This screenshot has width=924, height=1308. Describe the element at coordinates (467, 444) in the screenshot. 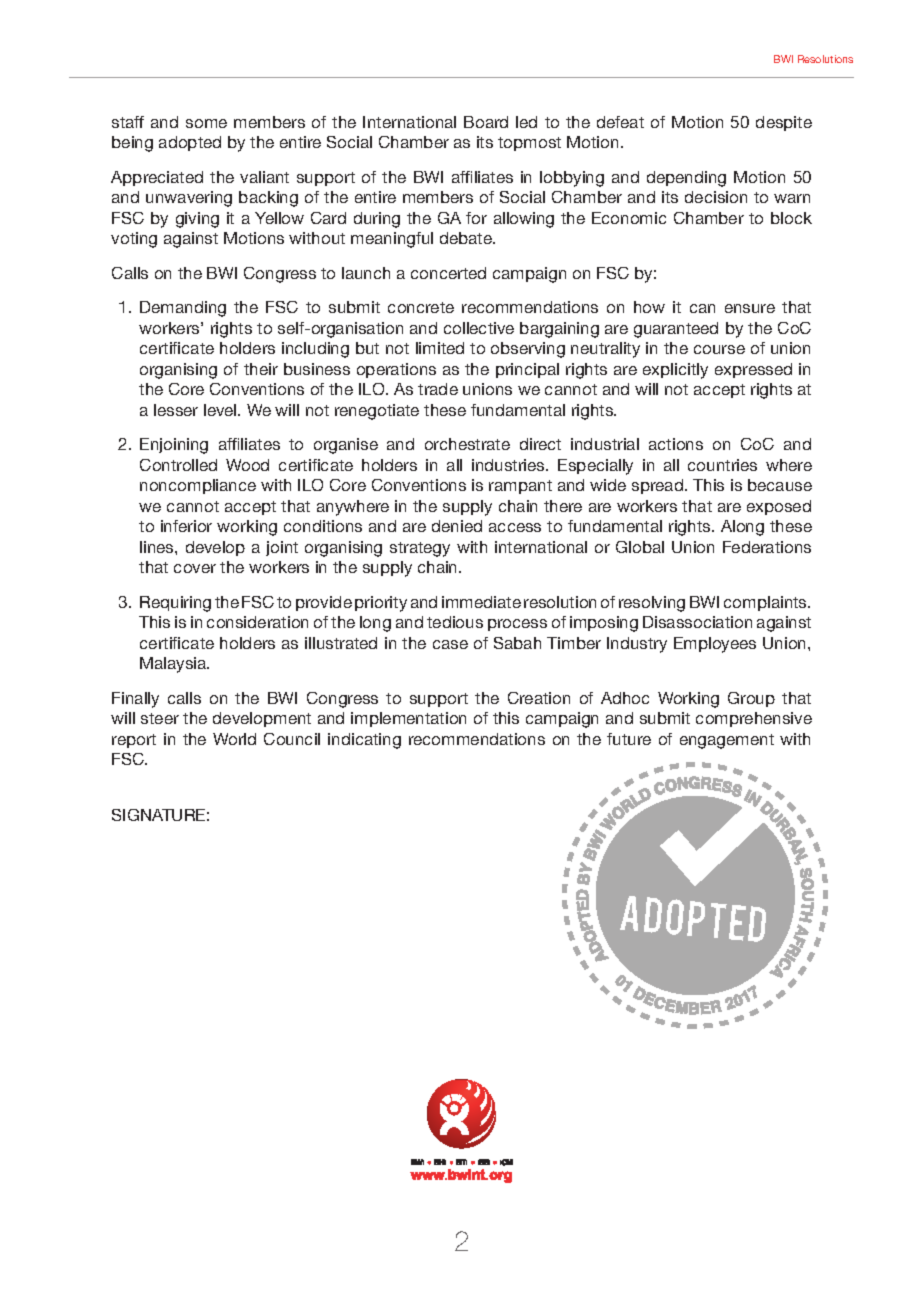

I see `orchestrate` at that location.
